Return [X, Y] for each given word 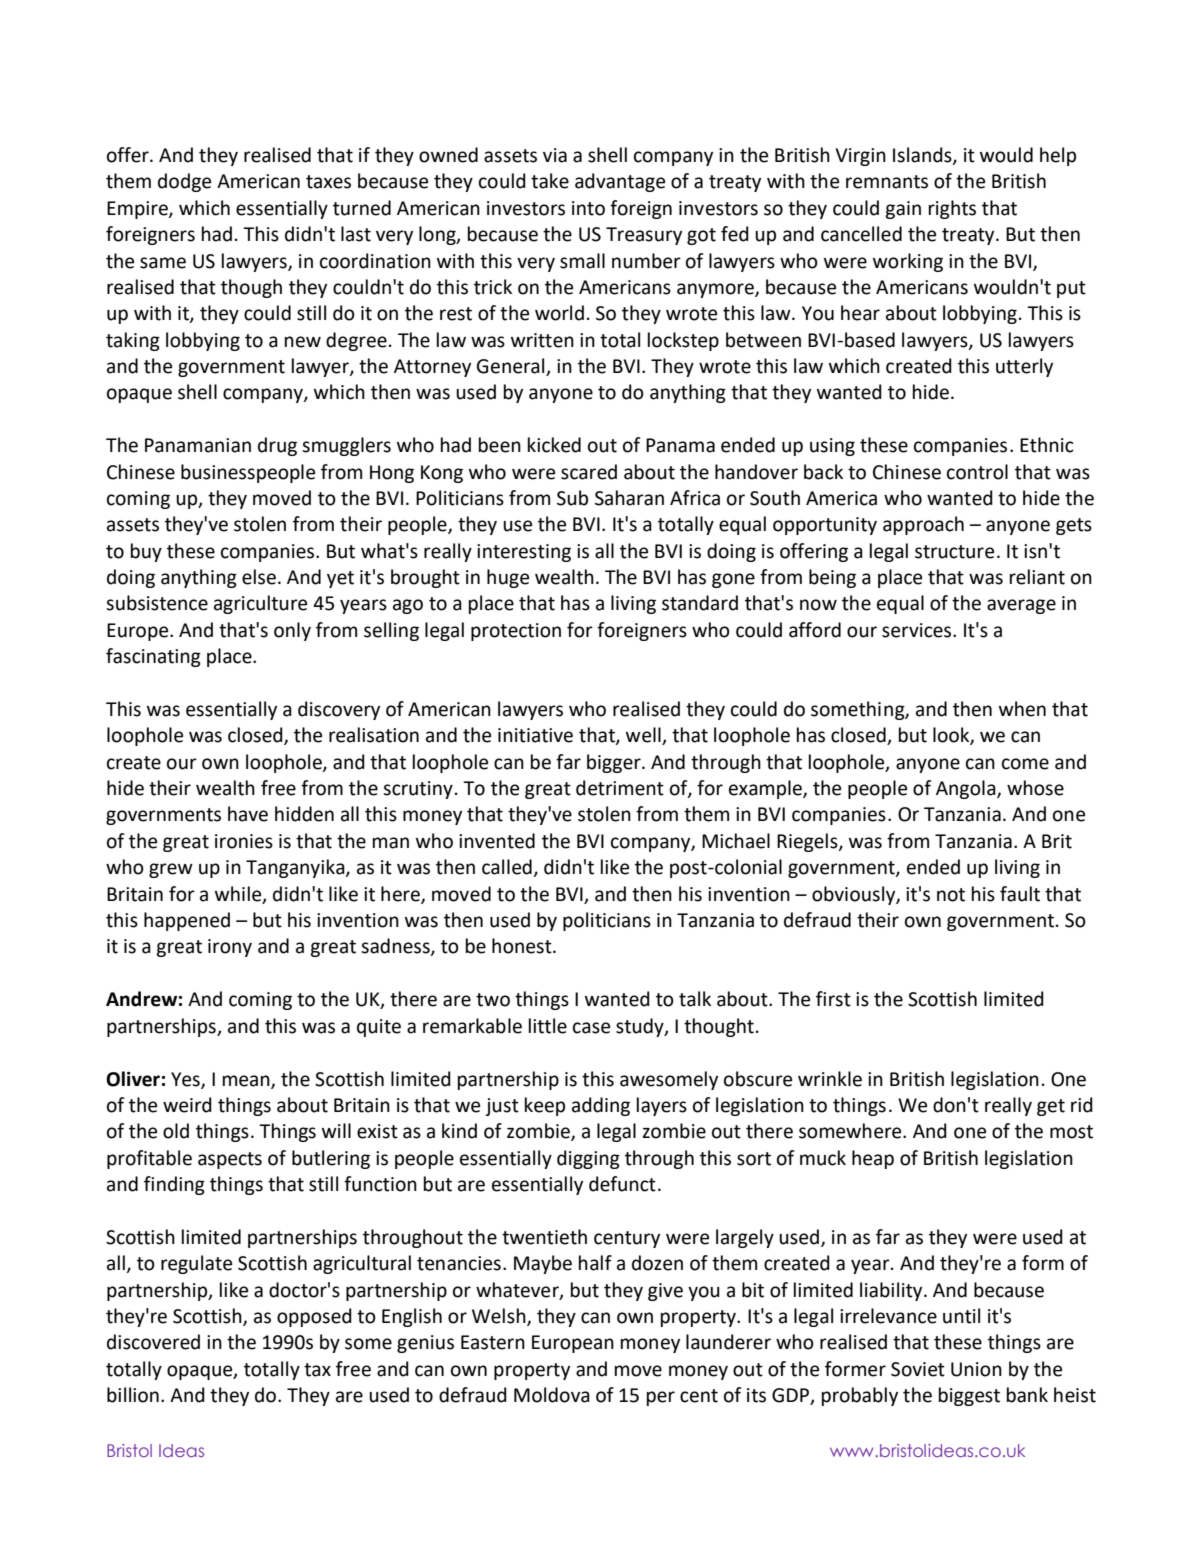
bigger [615, 763]
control [977, 472]
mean [247, 1081]
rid [1082, 1105]
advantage [620, 182]
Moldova [552, 1395]
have [248, 814]
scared [589, 472]
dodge [184, 182]
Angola [967, 789]
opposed [314, 1317]
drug [277, 446]
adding [601, 1106]
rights [952, 209]
